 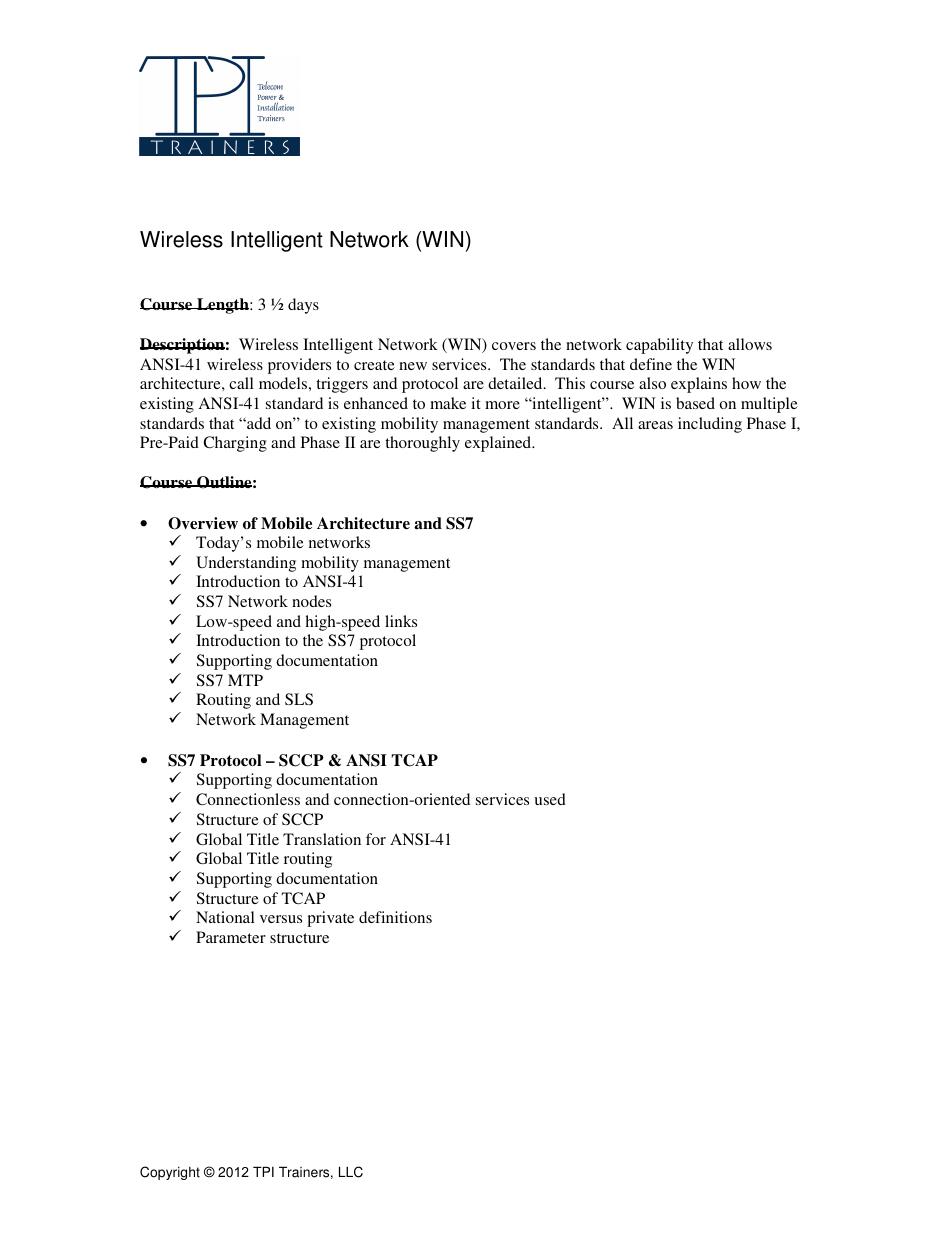 I want to click on TPI, so click(x=263, y=1171).
